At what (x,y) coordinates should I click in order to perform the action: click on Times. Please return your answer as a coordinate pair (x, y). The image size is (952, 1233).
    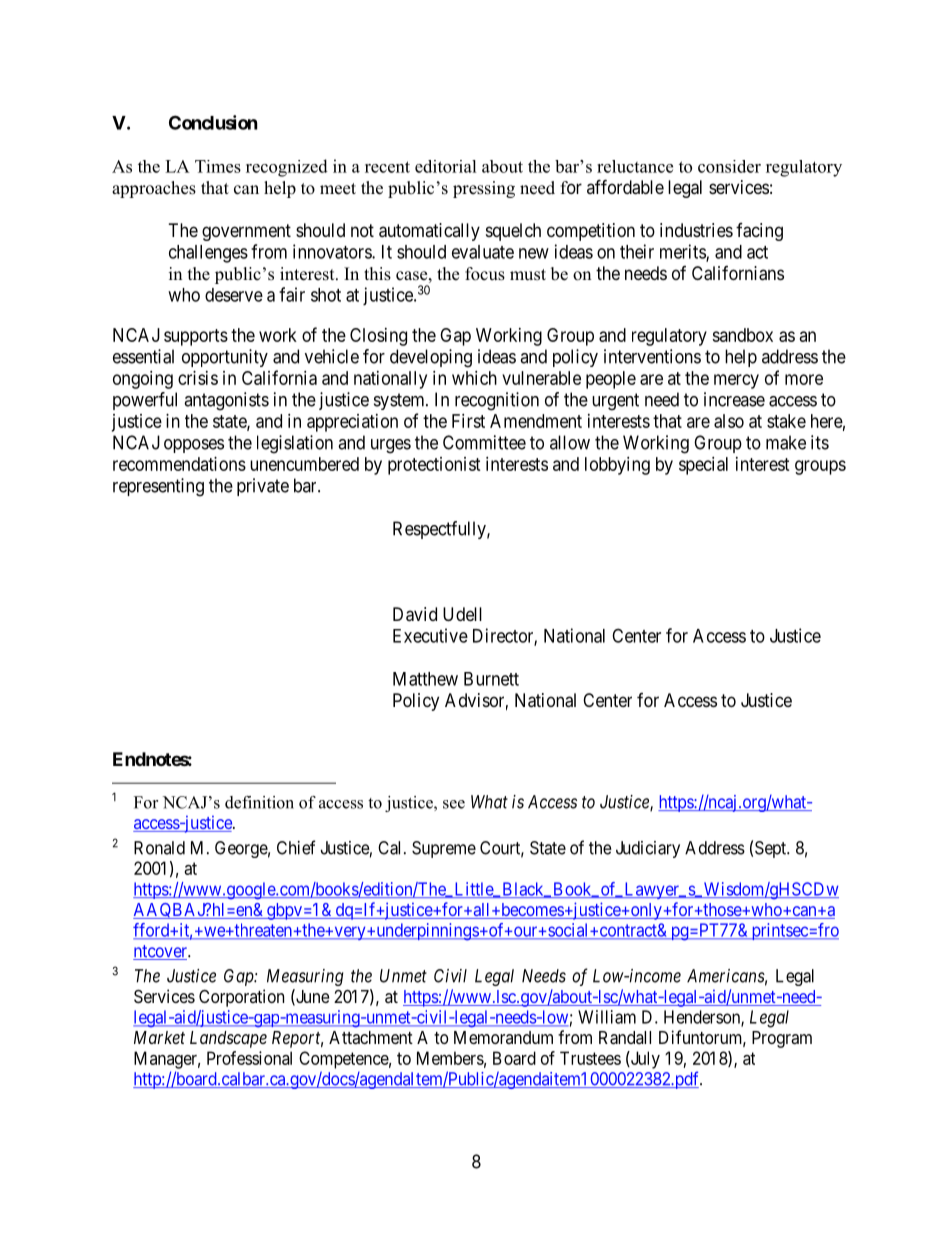
    Looking at the image, I should click on (218, 166).
